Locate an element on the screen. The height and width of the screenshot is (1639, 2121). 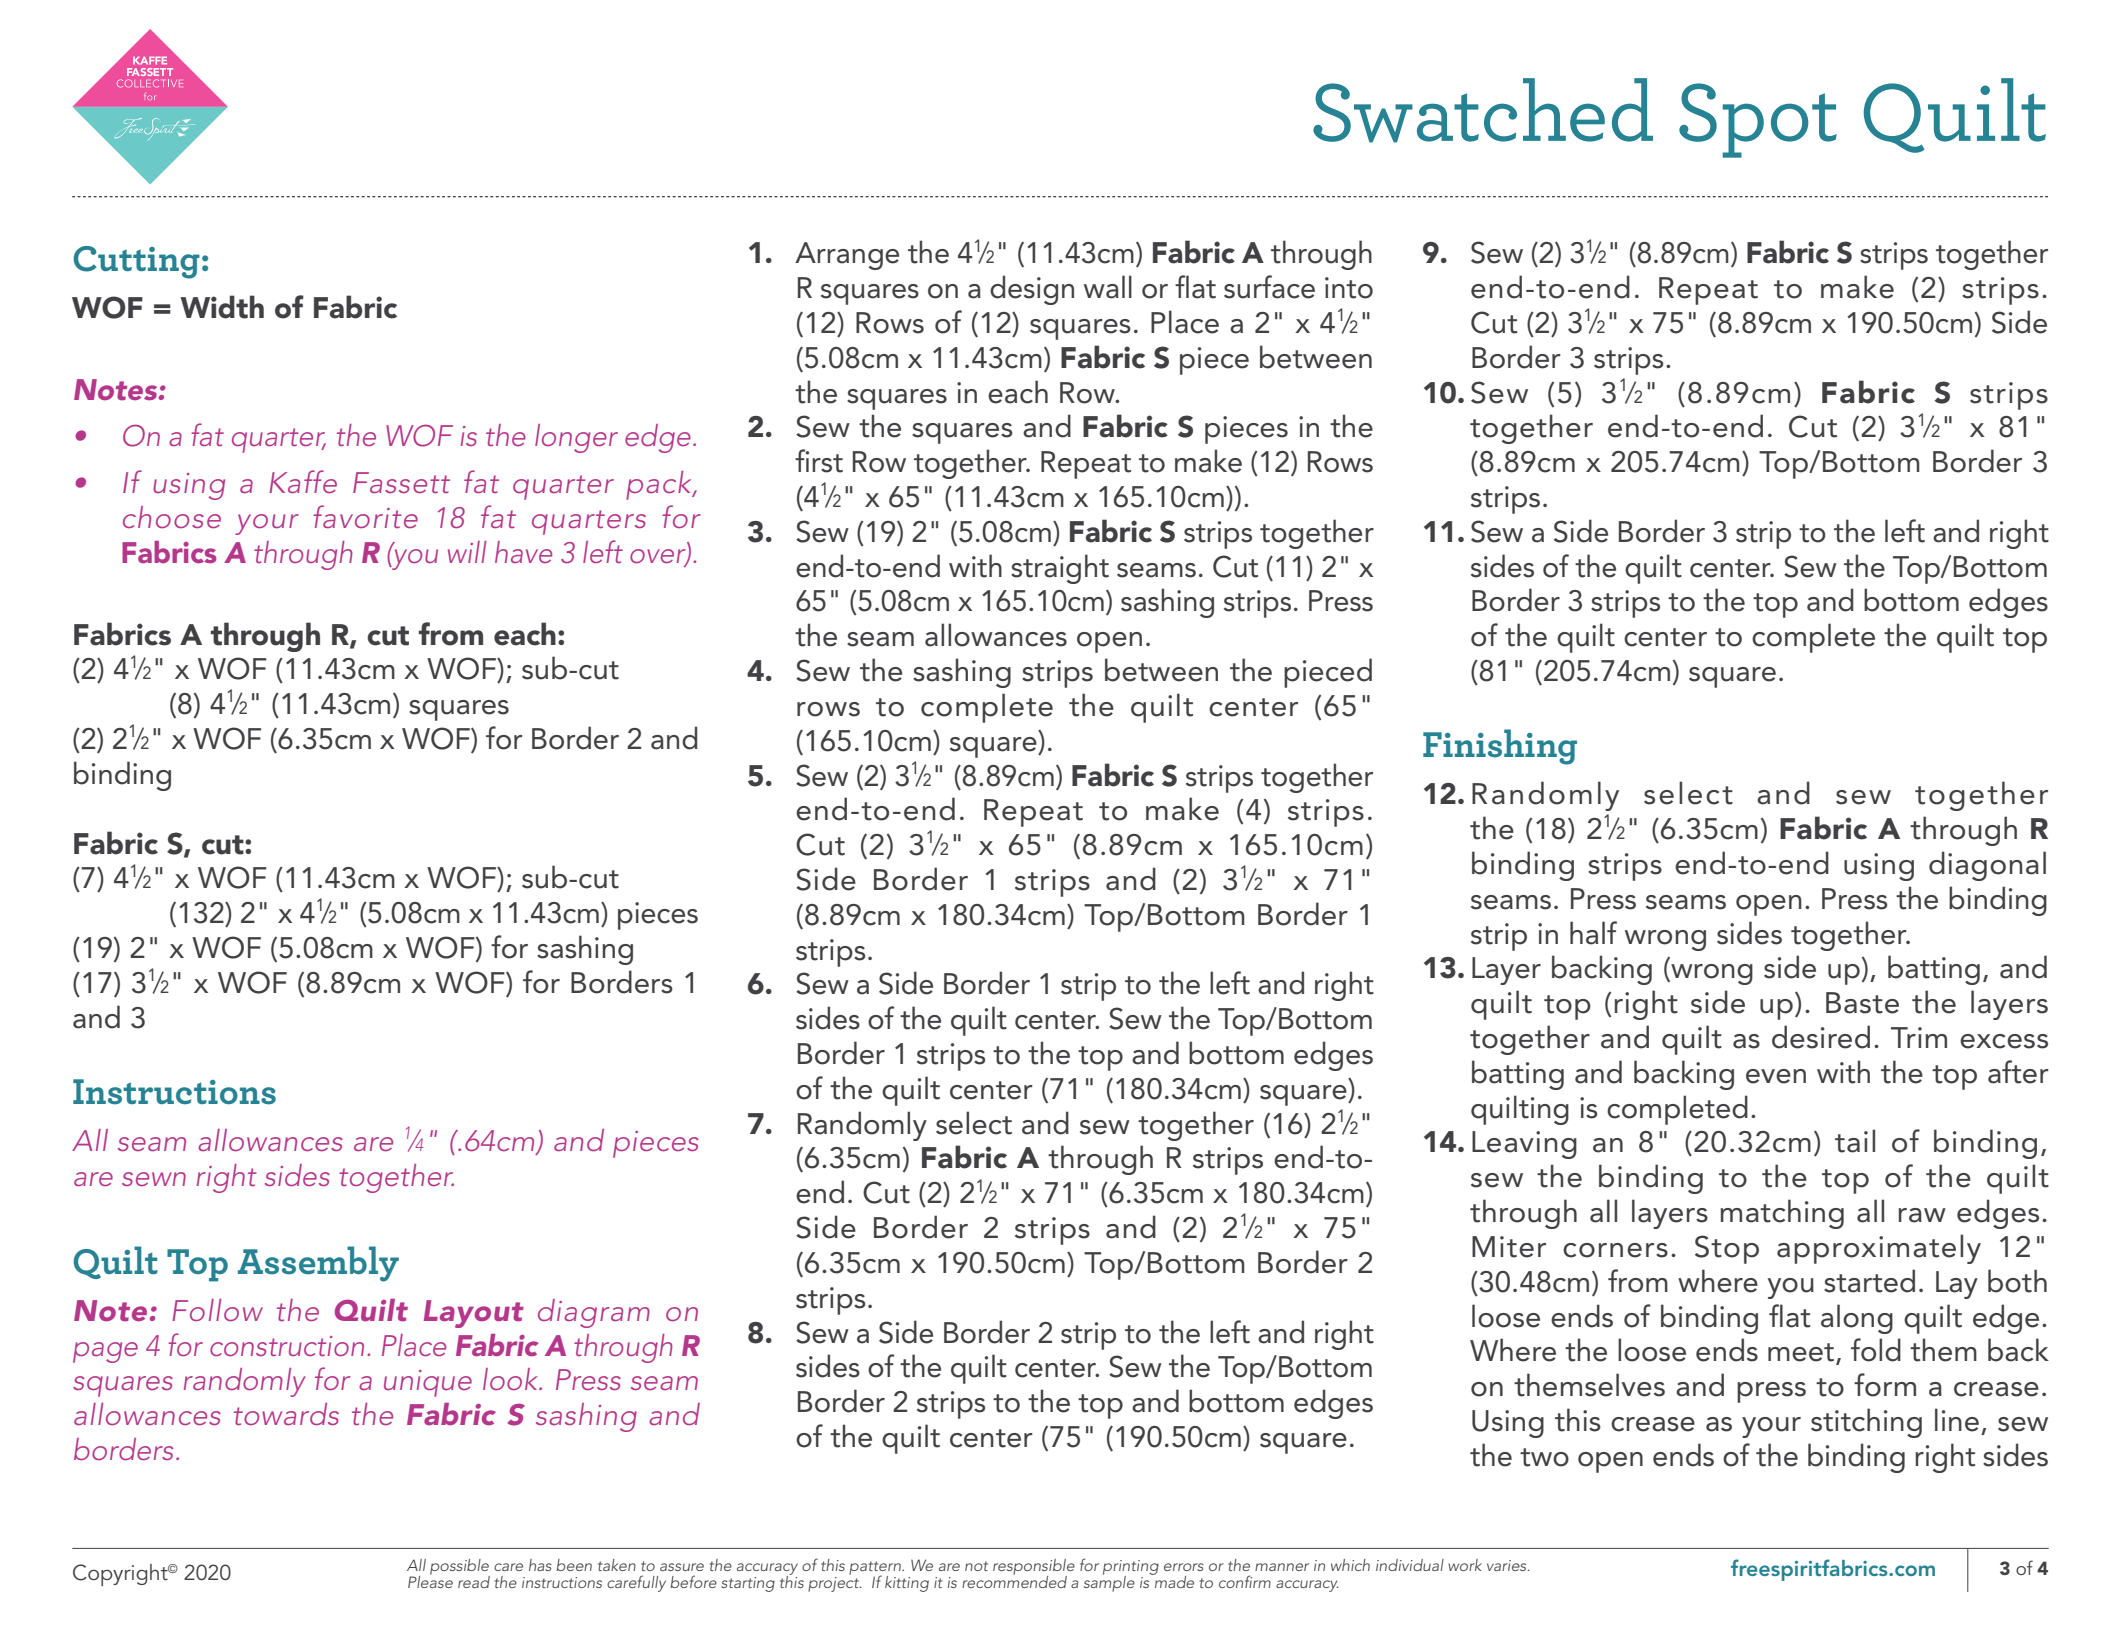
Assembly is located at coordinates (318, 1264).
